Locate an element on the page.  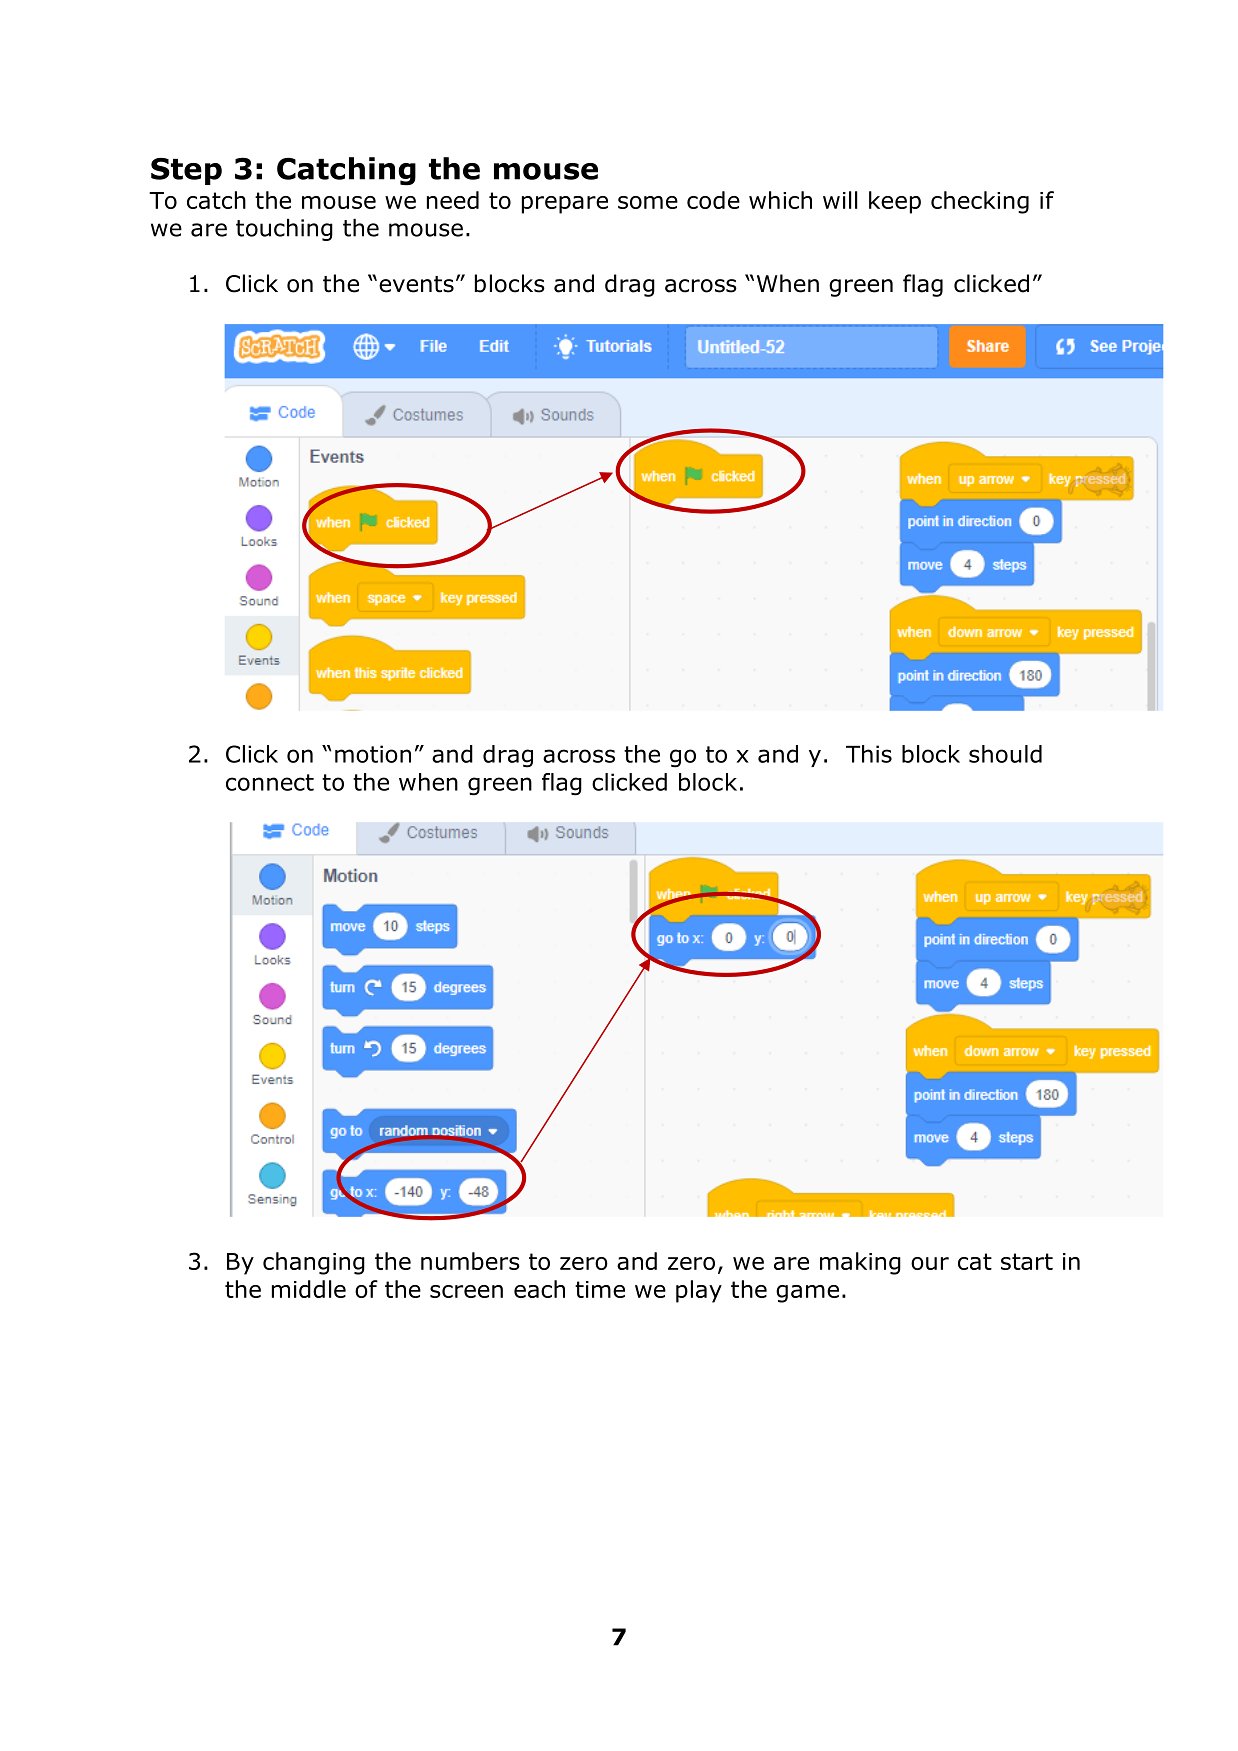
keep is located at coordinates (895, 202).
